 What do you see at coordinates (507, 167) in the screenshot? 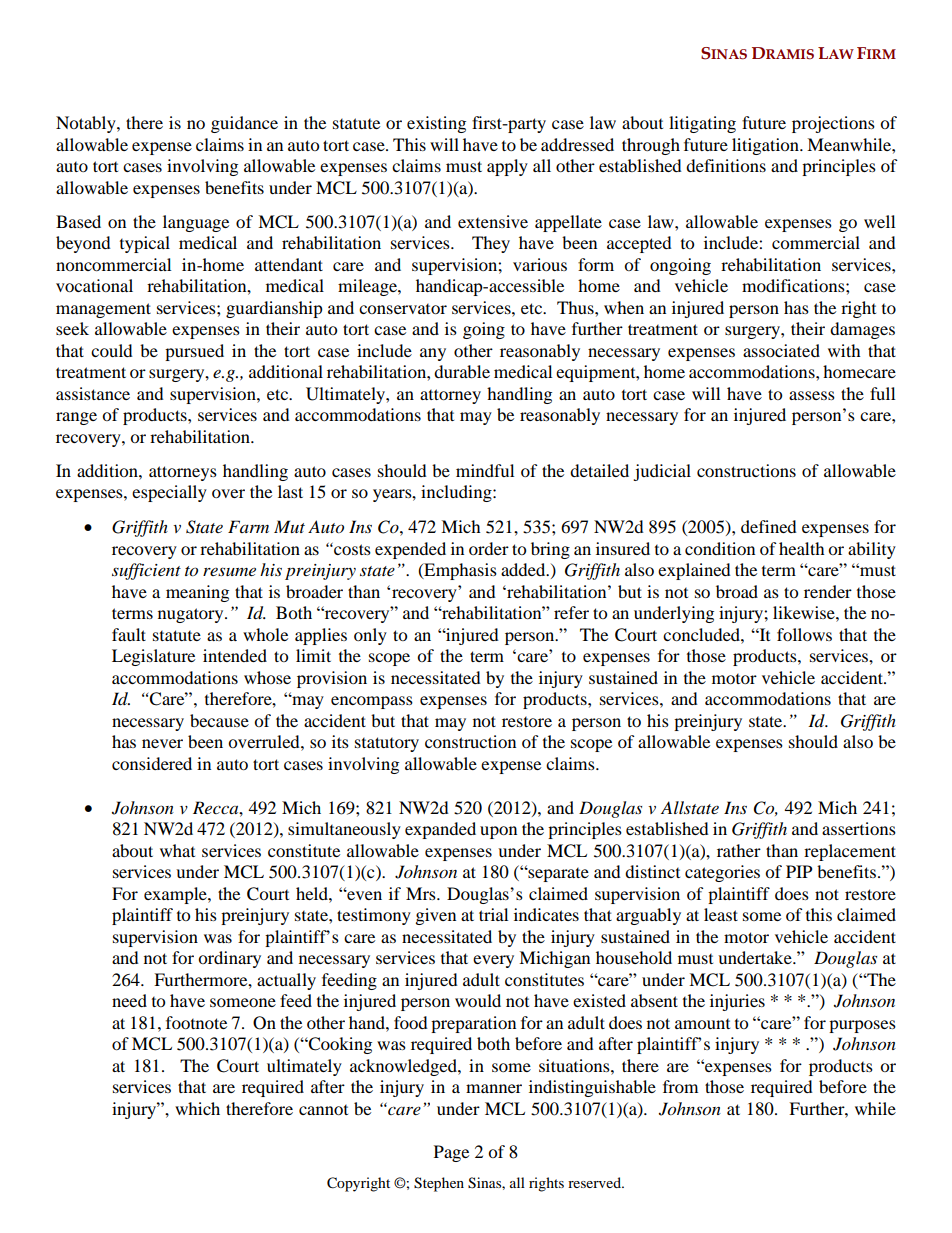
I see `apply` at bounding box center [507, 167].
